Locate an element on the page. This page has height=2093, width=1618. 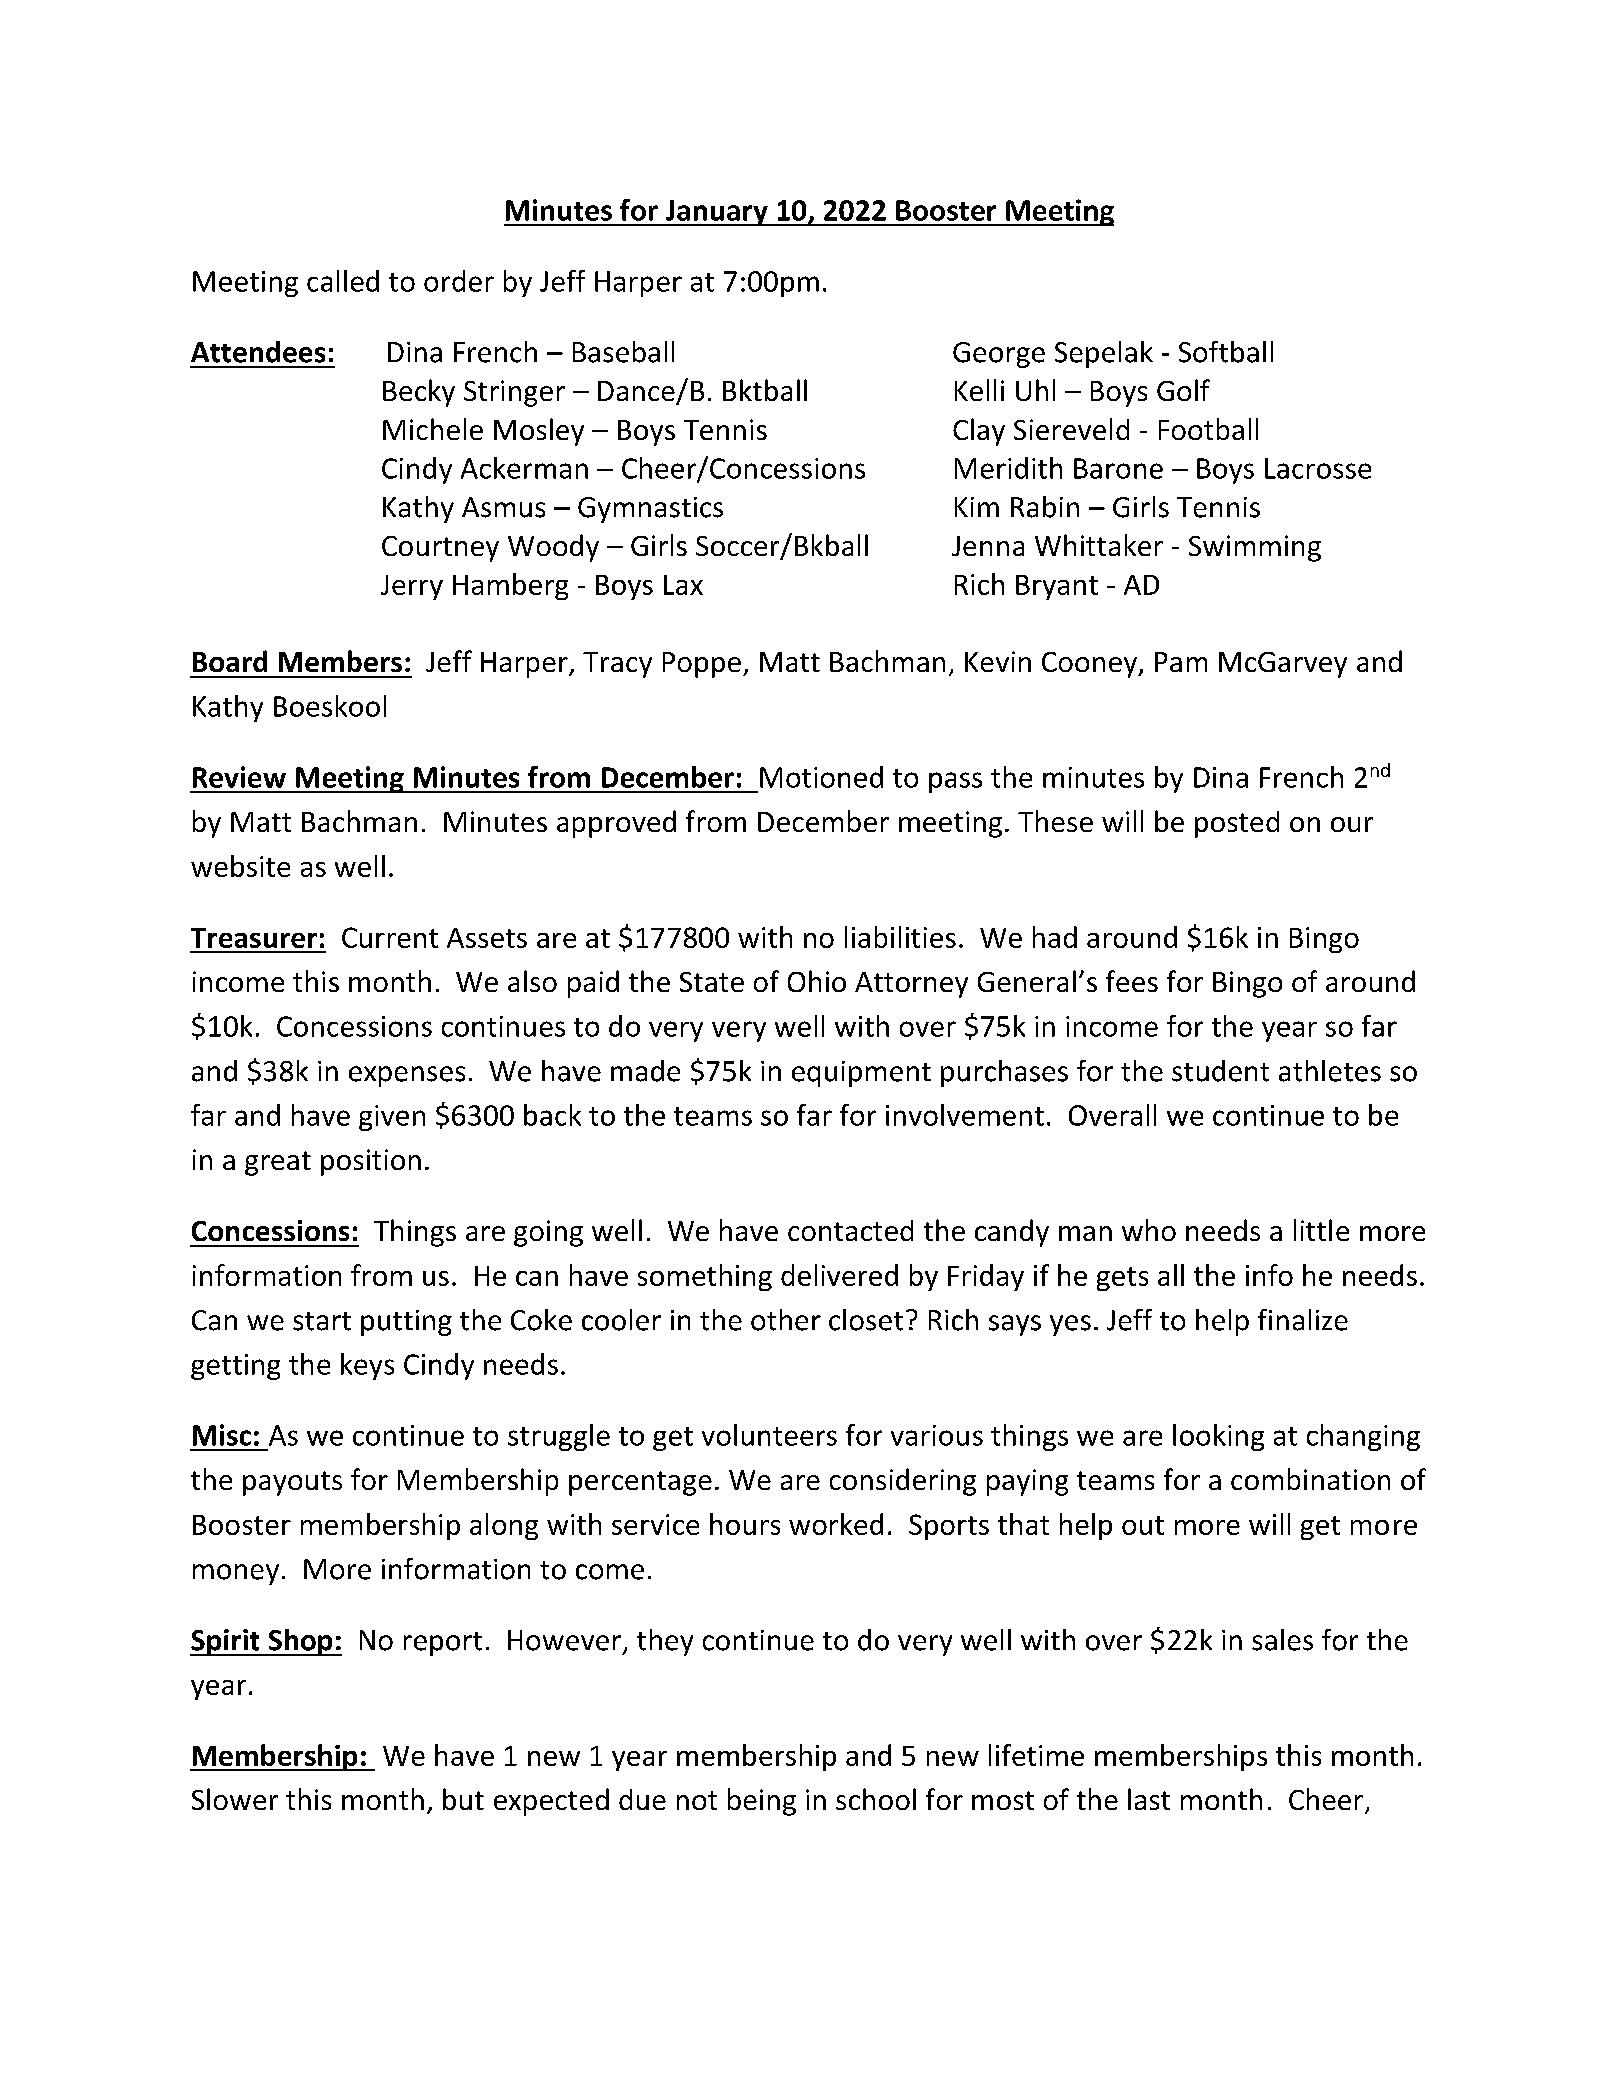
start is located at coordinates (322, 1321).
